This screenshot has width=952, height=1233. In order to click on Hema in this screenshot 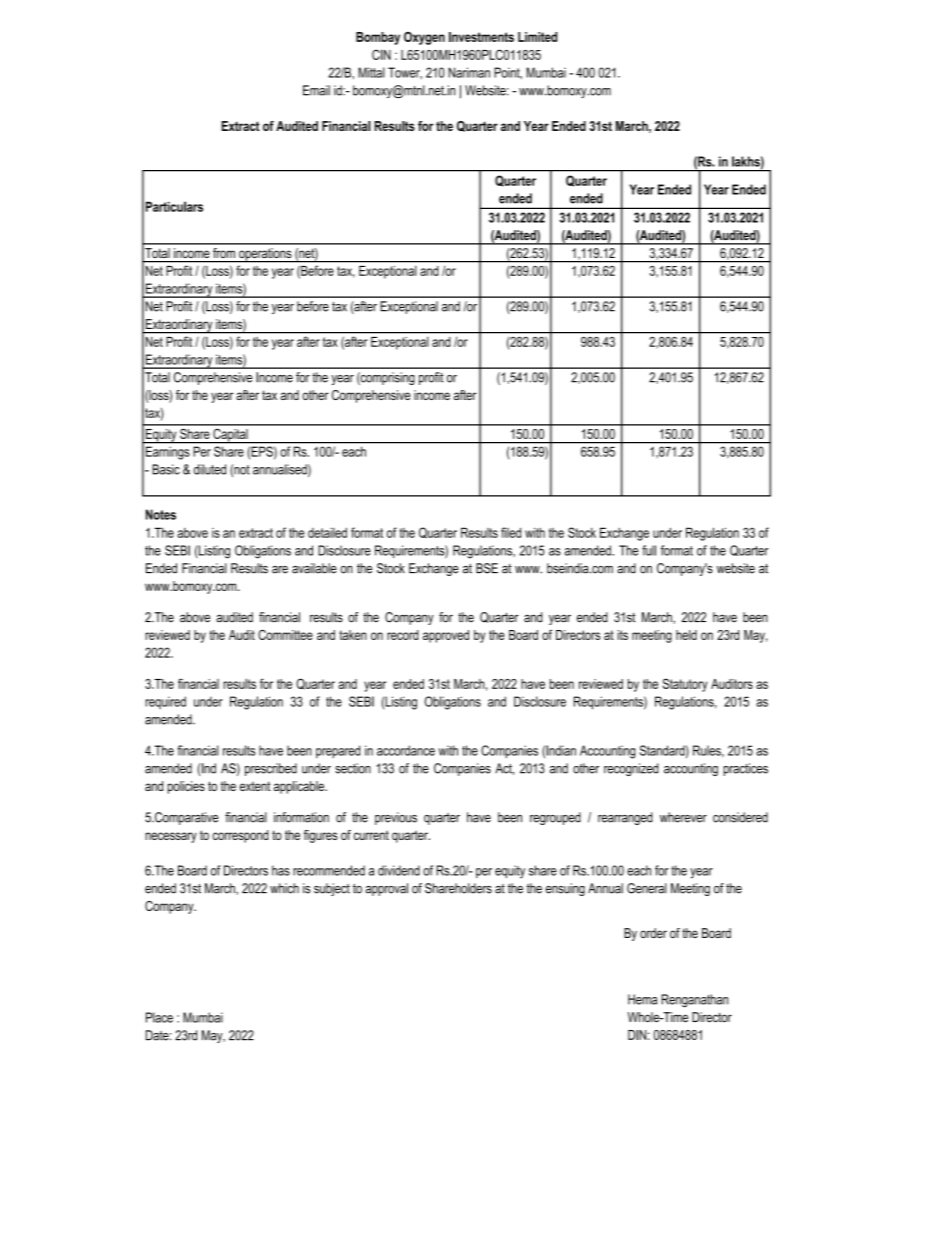, I will do `click(642, 999)`.
